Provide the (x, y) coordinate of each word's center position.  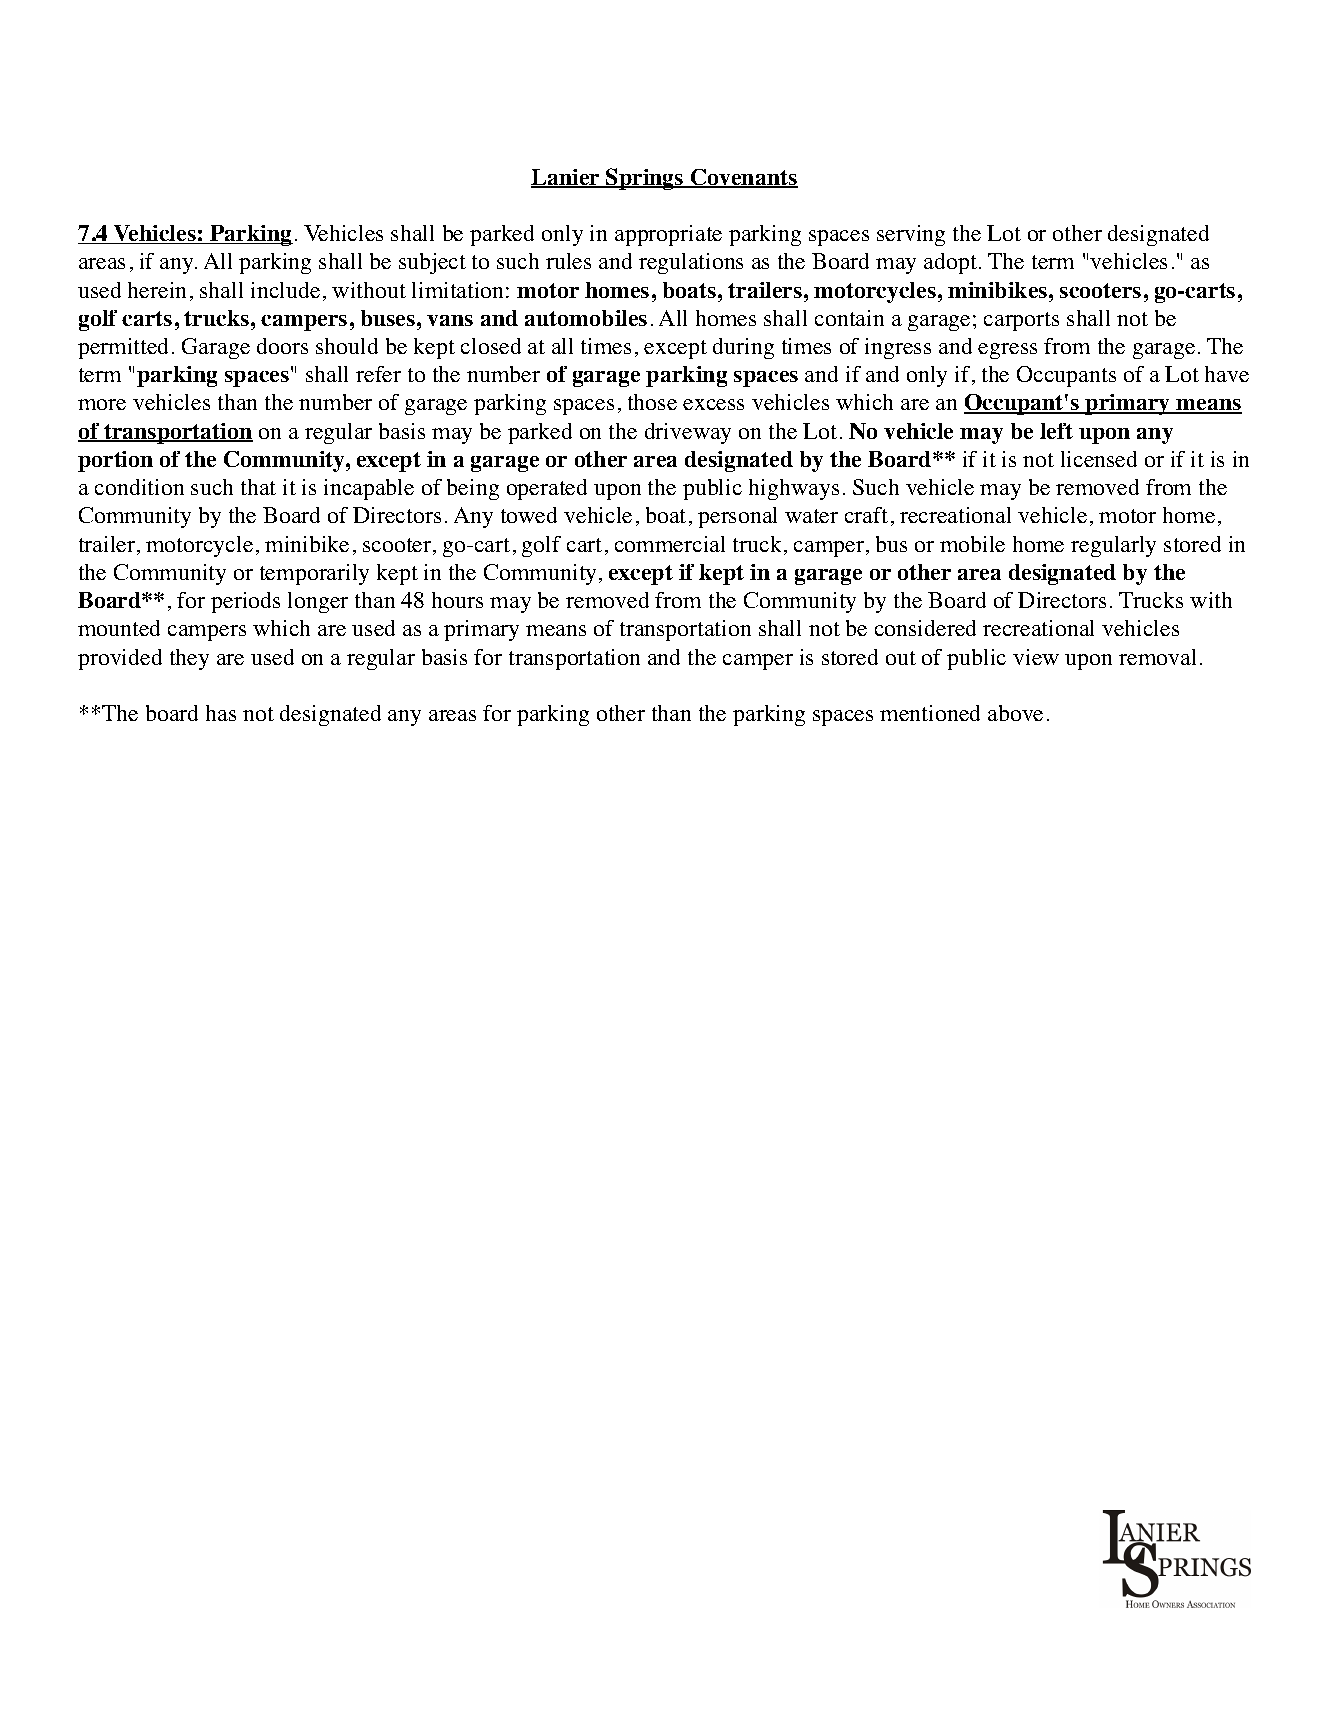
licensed (1099, 459)
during (743, 348)
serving (911, 235)
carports (1021, 321)
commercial (670, 544)
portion (115, 461)
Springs (645, 179)
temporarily (314, 574)
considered (925, 628)
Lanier (566, 178)
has (221, 713)
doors (282, 346)
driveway (688, 433)
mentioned (930, 713)
